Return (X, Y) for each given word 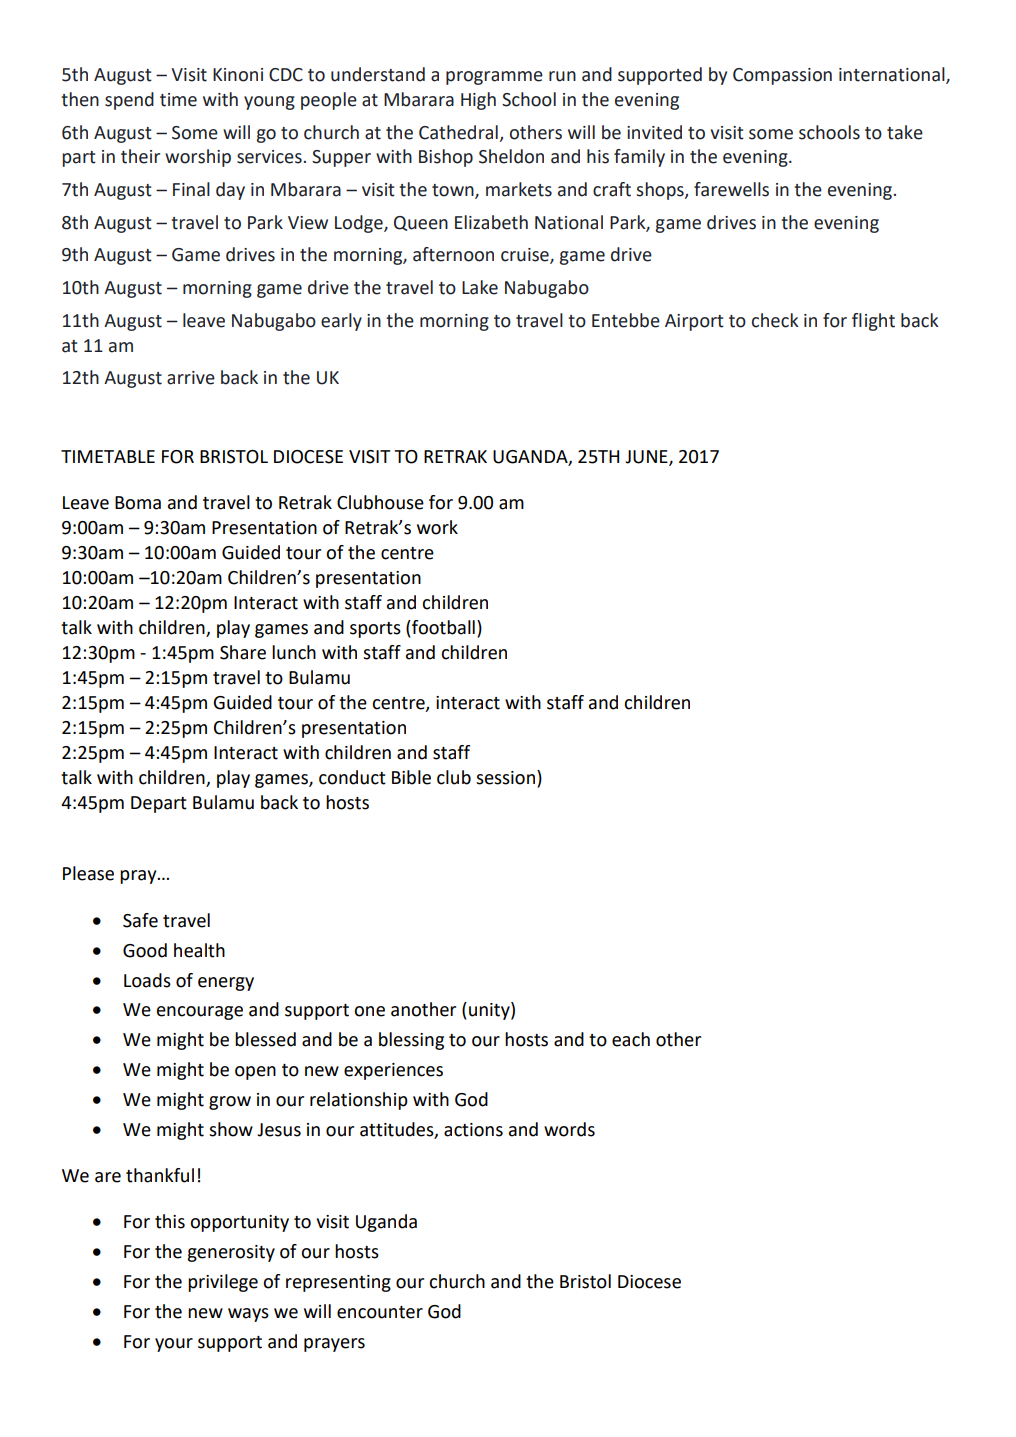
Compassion (782, 76)
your (174, 1345)
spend (129, 101)
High (478, 101)
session (507, 778)
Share (243, 652)
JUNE (647, 458)
